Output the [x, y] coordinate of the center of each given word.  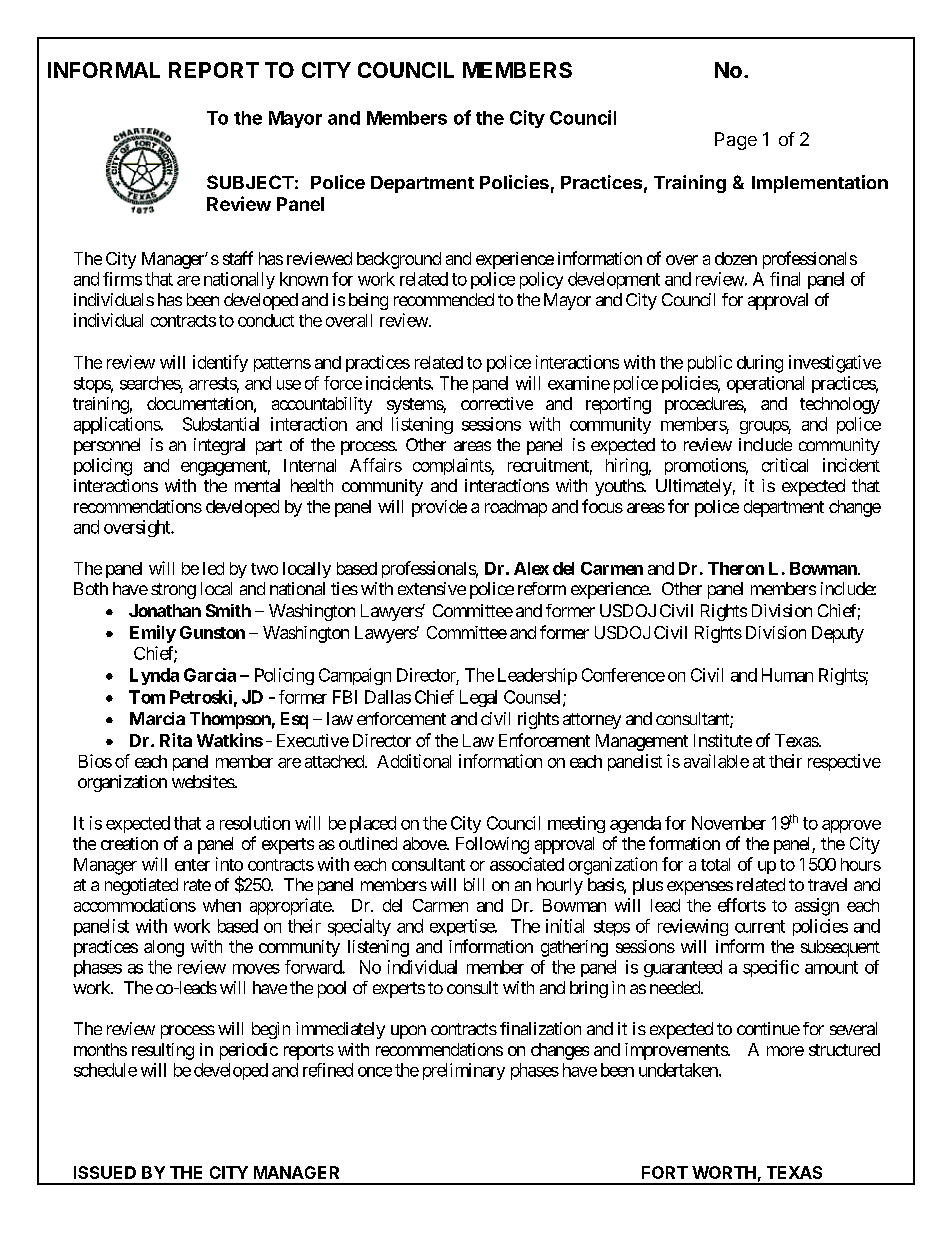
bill [474, 884]
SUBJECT [250, 182]
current [760, 926]
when [222, 905]
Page [736, 141]
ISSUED [105, 1172]
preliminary [464, 1071]
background [399, 260]
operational [765, 384]
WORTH [724, 1172]
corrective [497, 403]
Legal [478, 698]
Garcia [210, 675]
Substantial [221, 424]
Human [787, 675]
